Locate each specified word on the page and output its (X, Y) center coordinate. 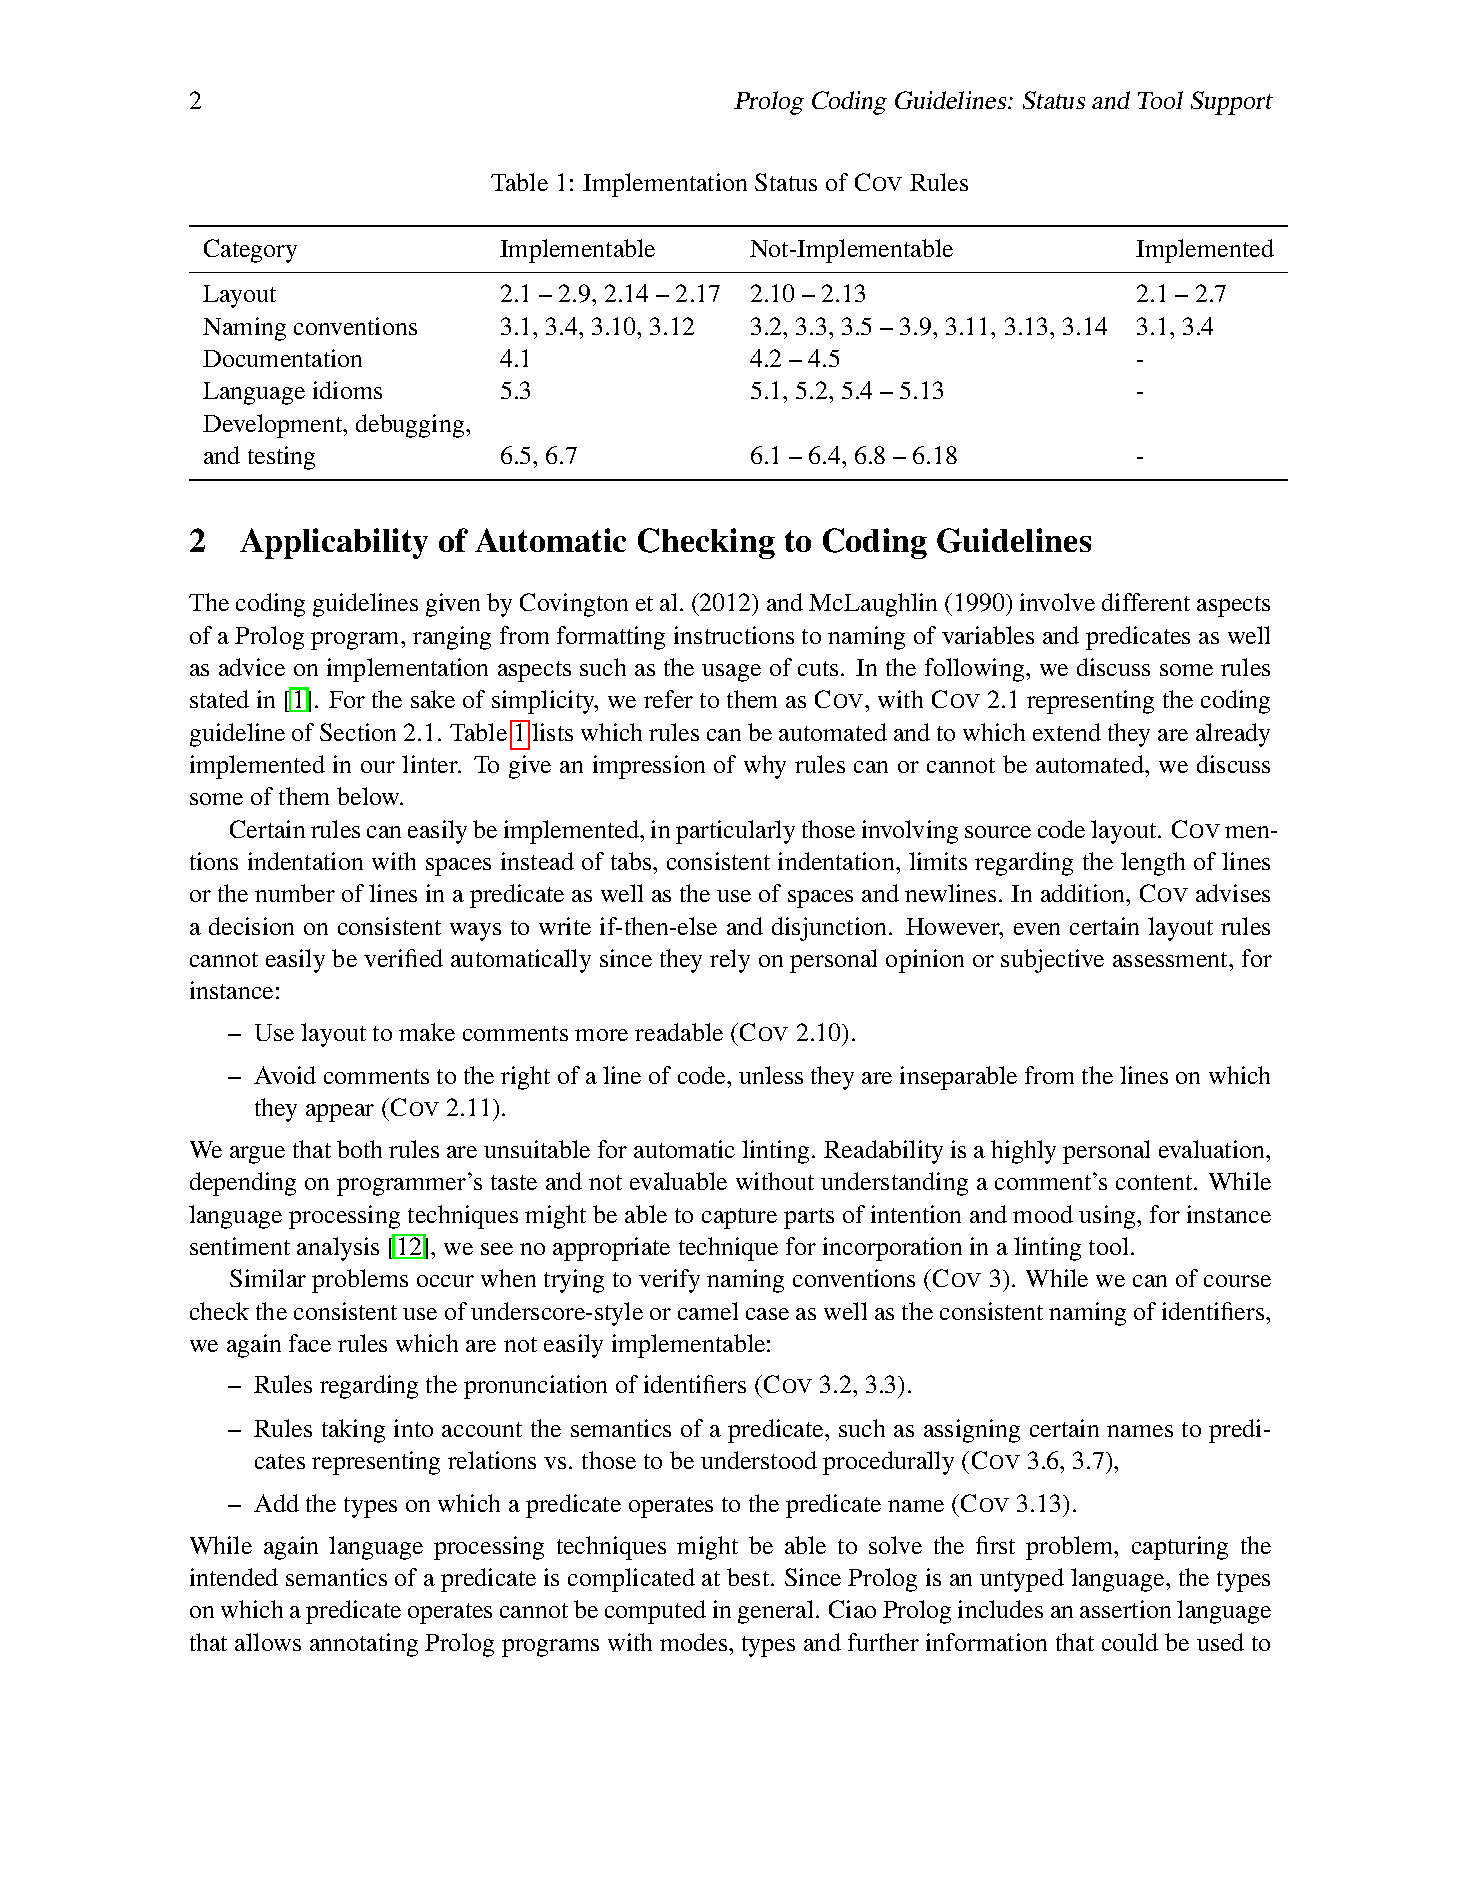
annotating (364, 1645)
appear (340, 1113)
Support (1232, 103)
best (749, 1577)
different (1146, 602)
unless (771, 1075)
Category (250, 251)
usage (731, 673)
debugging (411, 426)
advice (252, 667)
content (1155, 1182)
